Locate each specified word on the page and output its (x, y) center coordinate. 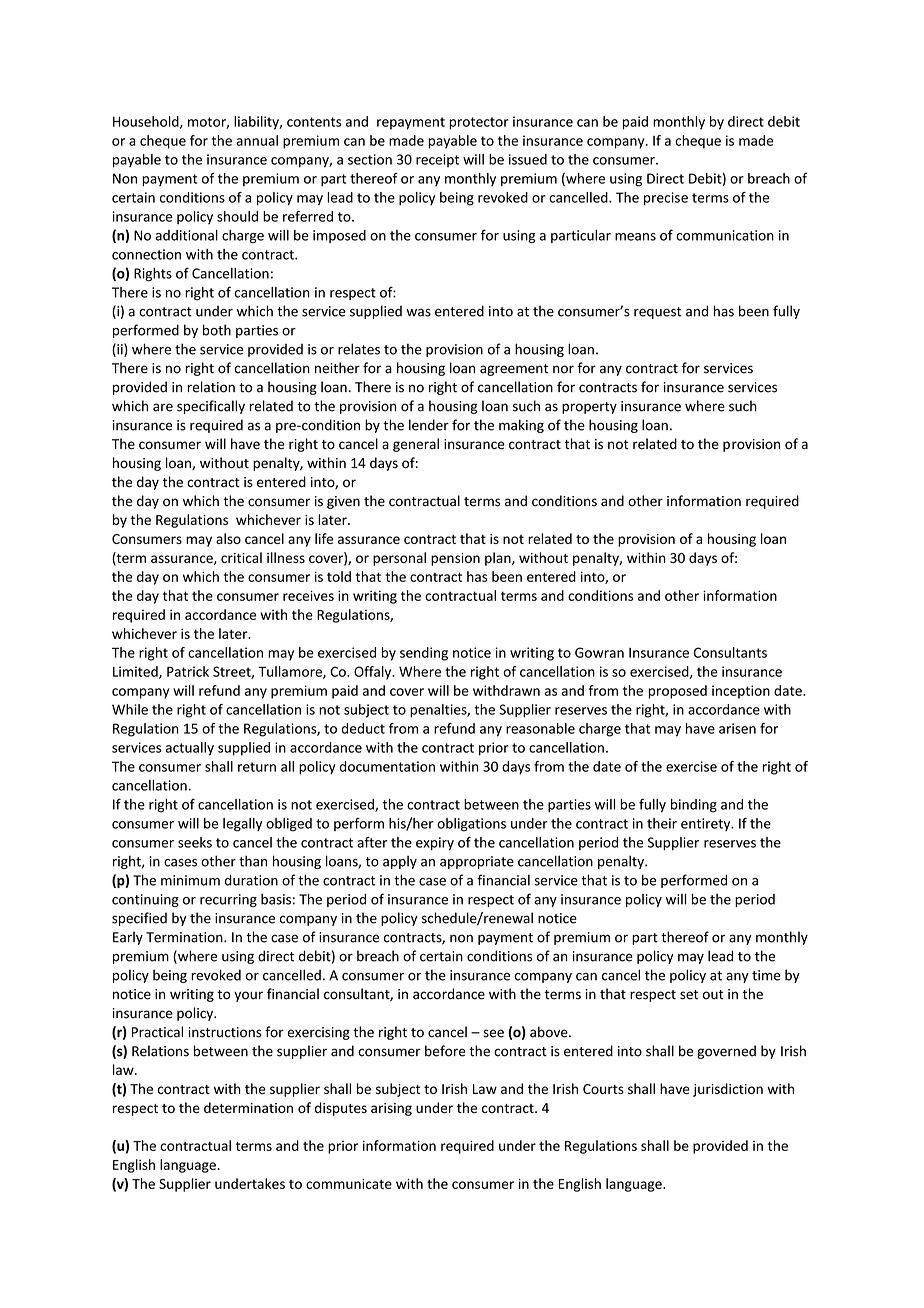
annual (257, 140)
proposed (677, 692)
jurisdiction (728, 1090)
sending (424, 654)
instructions (225, 1032)
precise (666, 199)
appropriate (477, 862)
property (589, 408)
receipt (437, 160)
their (662, 823)
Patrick (188, 671)
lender (429, 425)
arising (391, 1109)
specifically (211, 407)
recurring (228, 900)
